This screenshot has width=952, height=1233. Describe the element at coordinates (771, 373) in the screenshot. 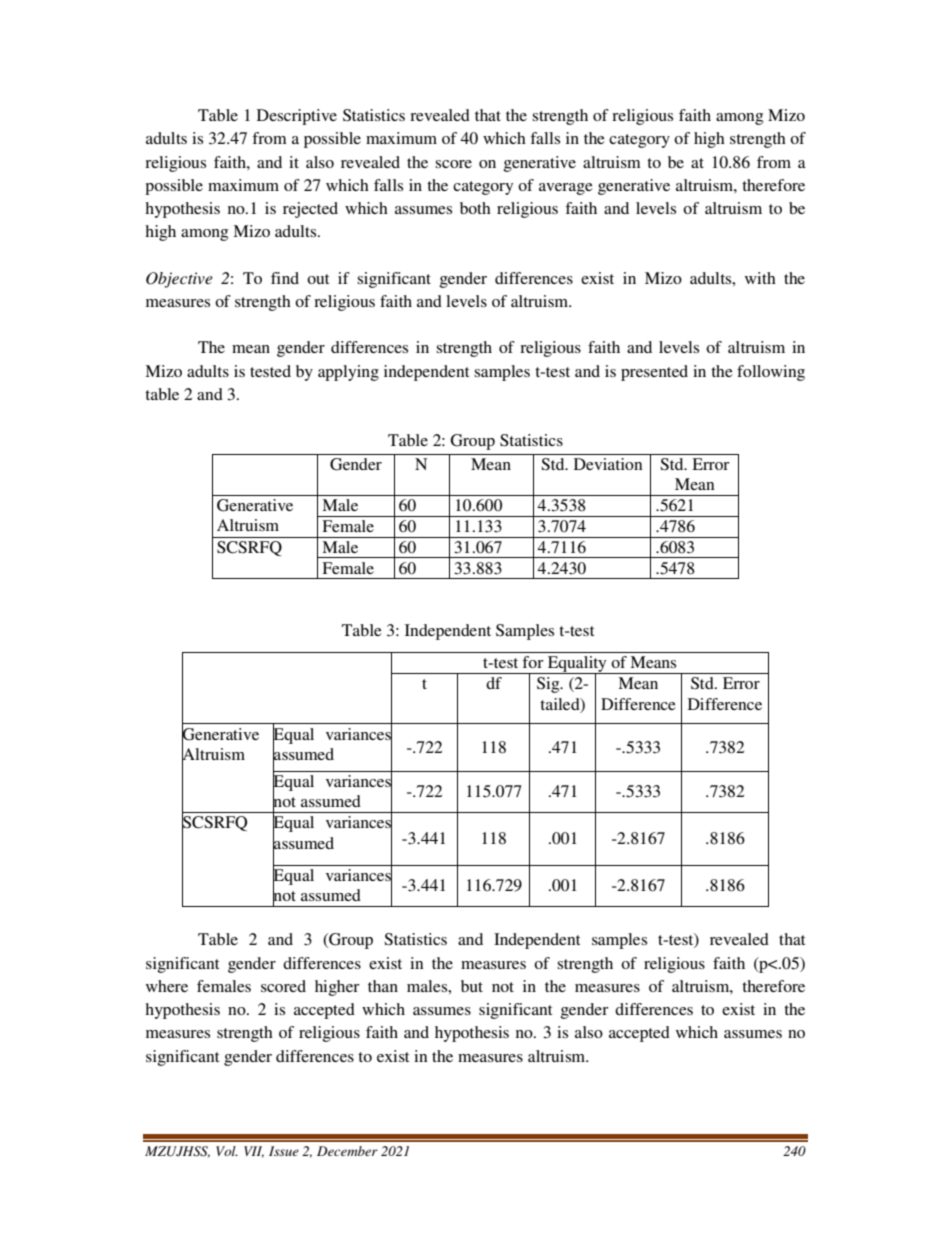

I see `following` at that location.
